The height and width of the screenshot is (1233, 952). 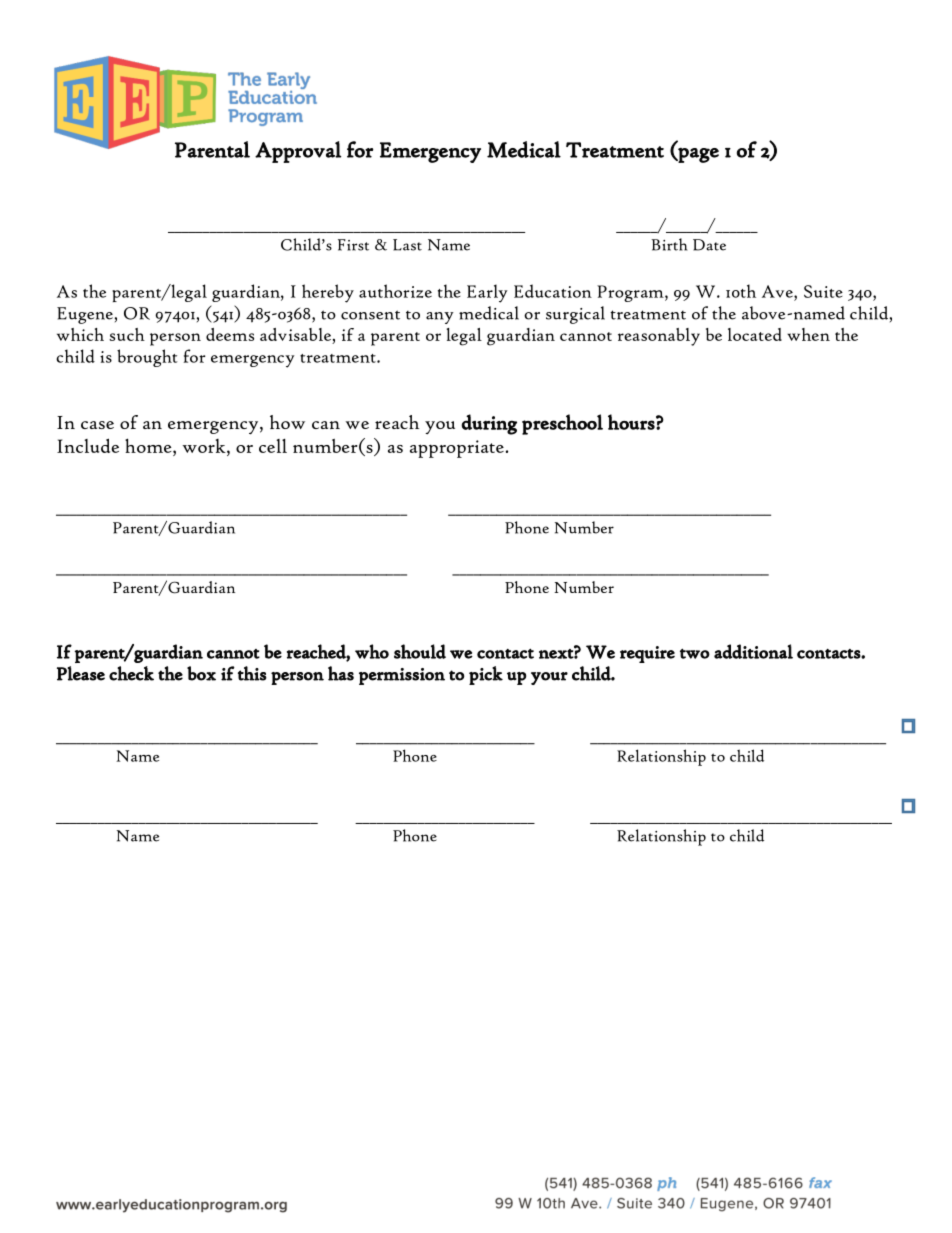 What do you see at coordinates (407, 245) in the screenshot?
I see `Last` at bounding box center [407, 245].
